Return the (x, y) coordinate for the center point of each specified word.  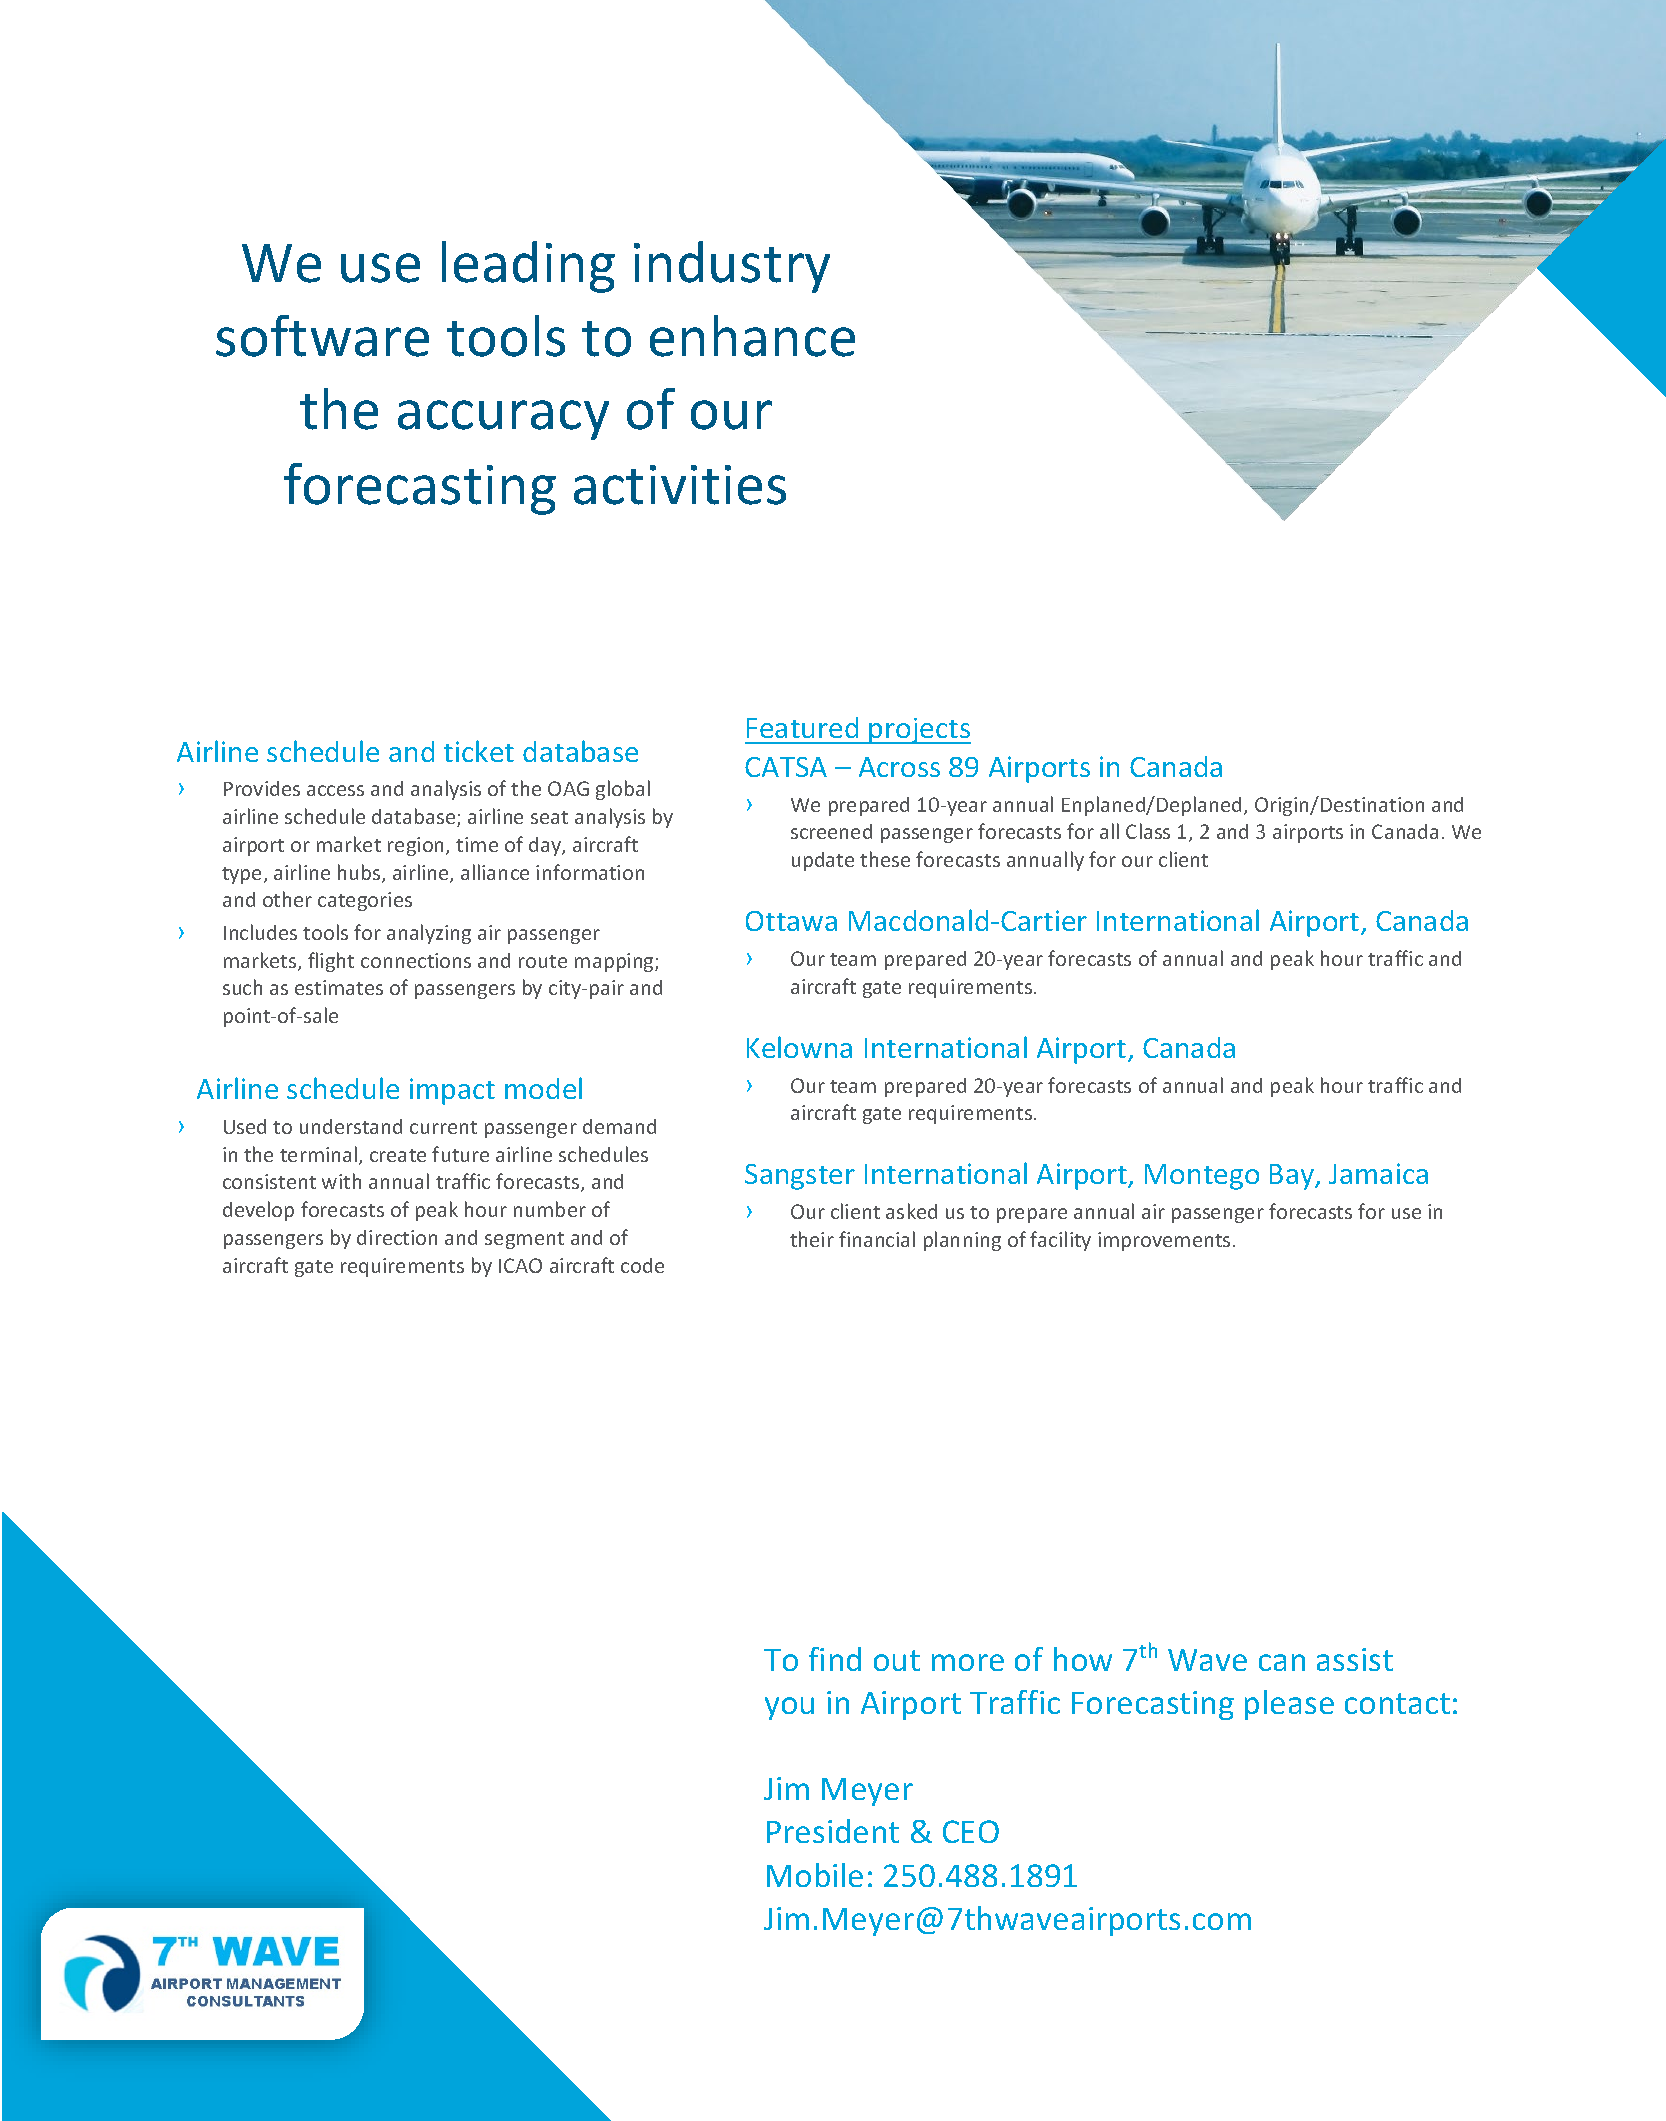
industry (732, 267)
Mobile (815, 1875)
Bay (1293, 1177)
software (322, 336)
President (833, 1831)
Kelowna (799, 1047)
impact (452, 1091)
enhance (752, 336)
